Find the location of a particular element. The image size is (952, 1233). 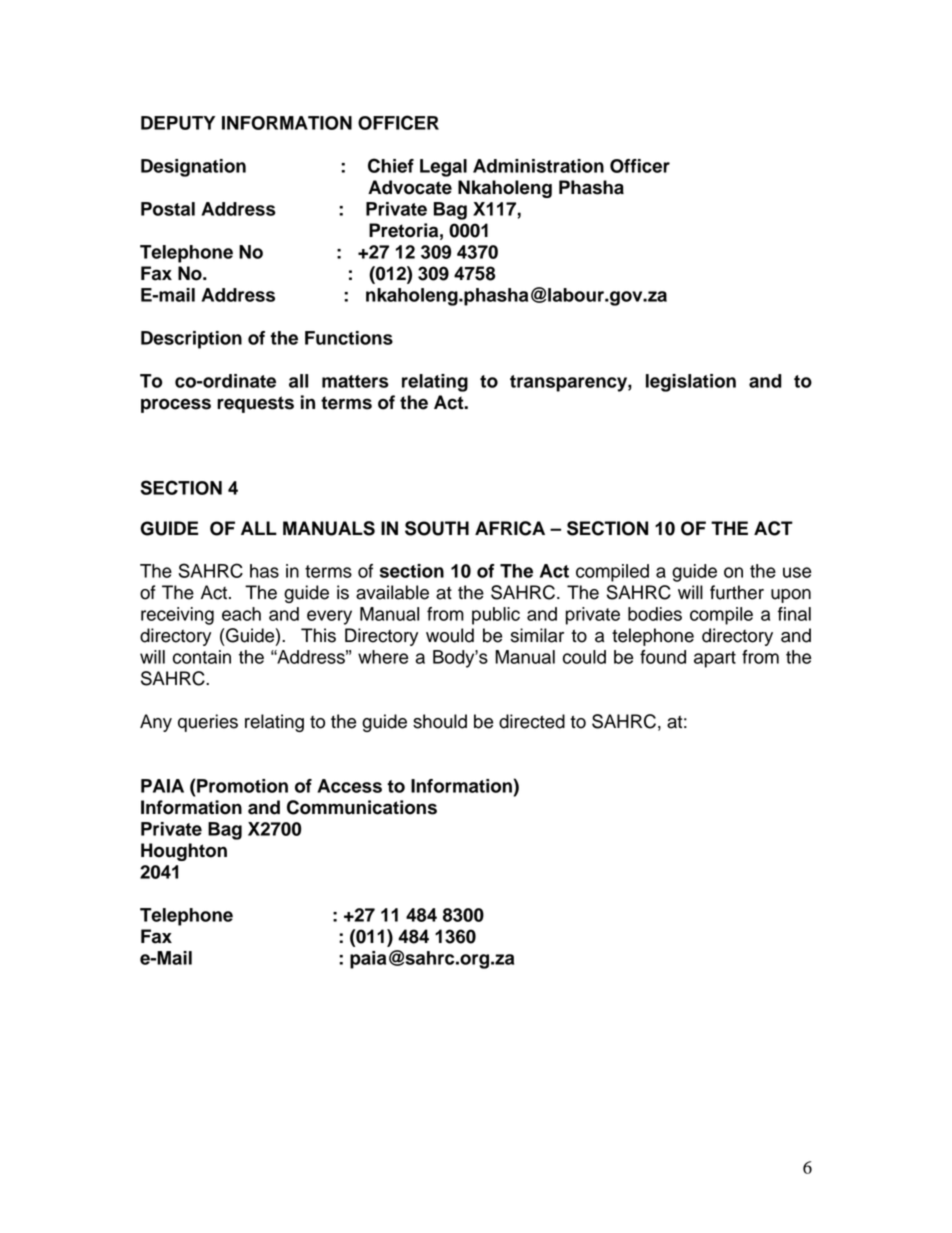

directed is located at coordinates (532, 721).
